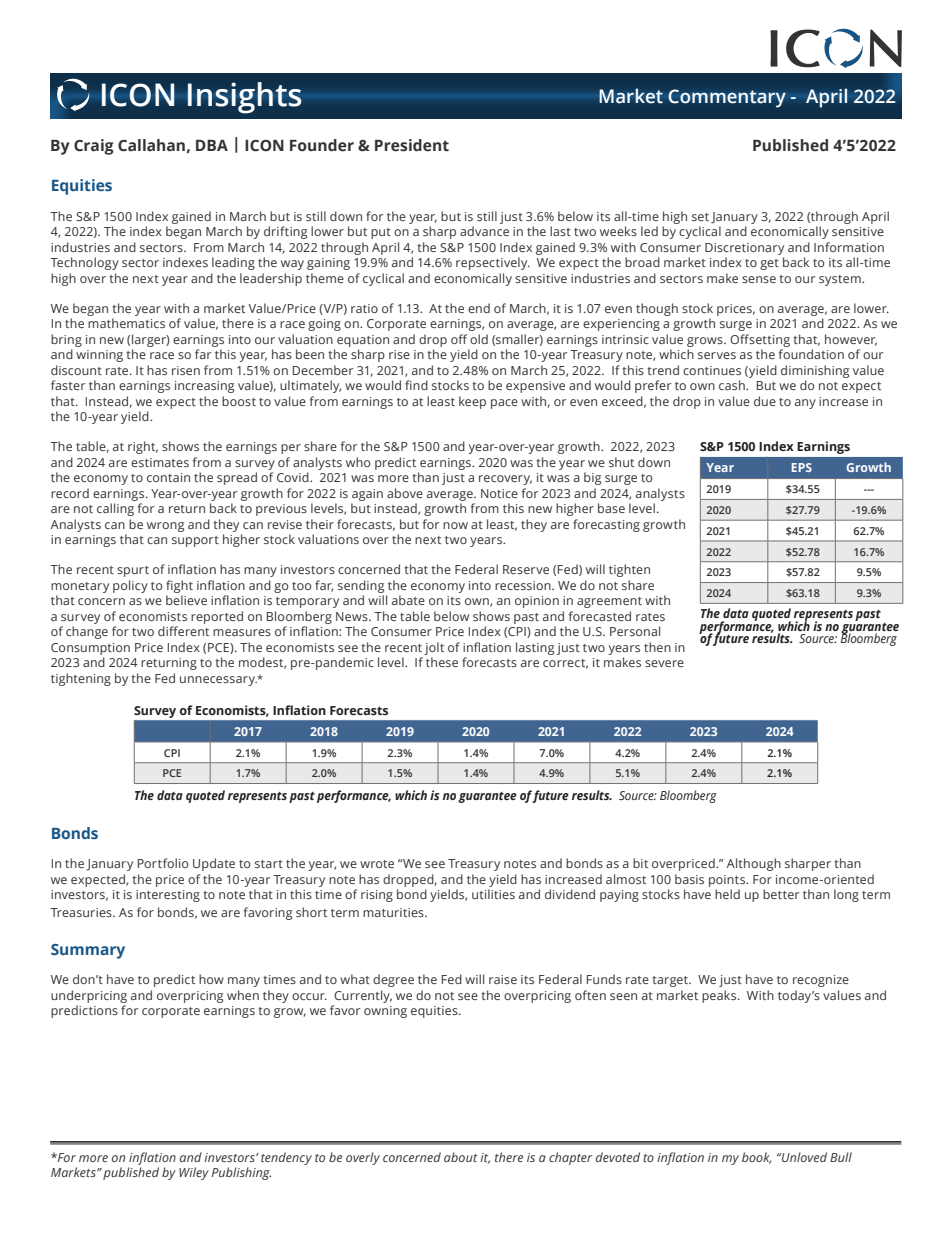 The width and height of the document is (952, 1233). I want to click on about, so click(461, 1157).
